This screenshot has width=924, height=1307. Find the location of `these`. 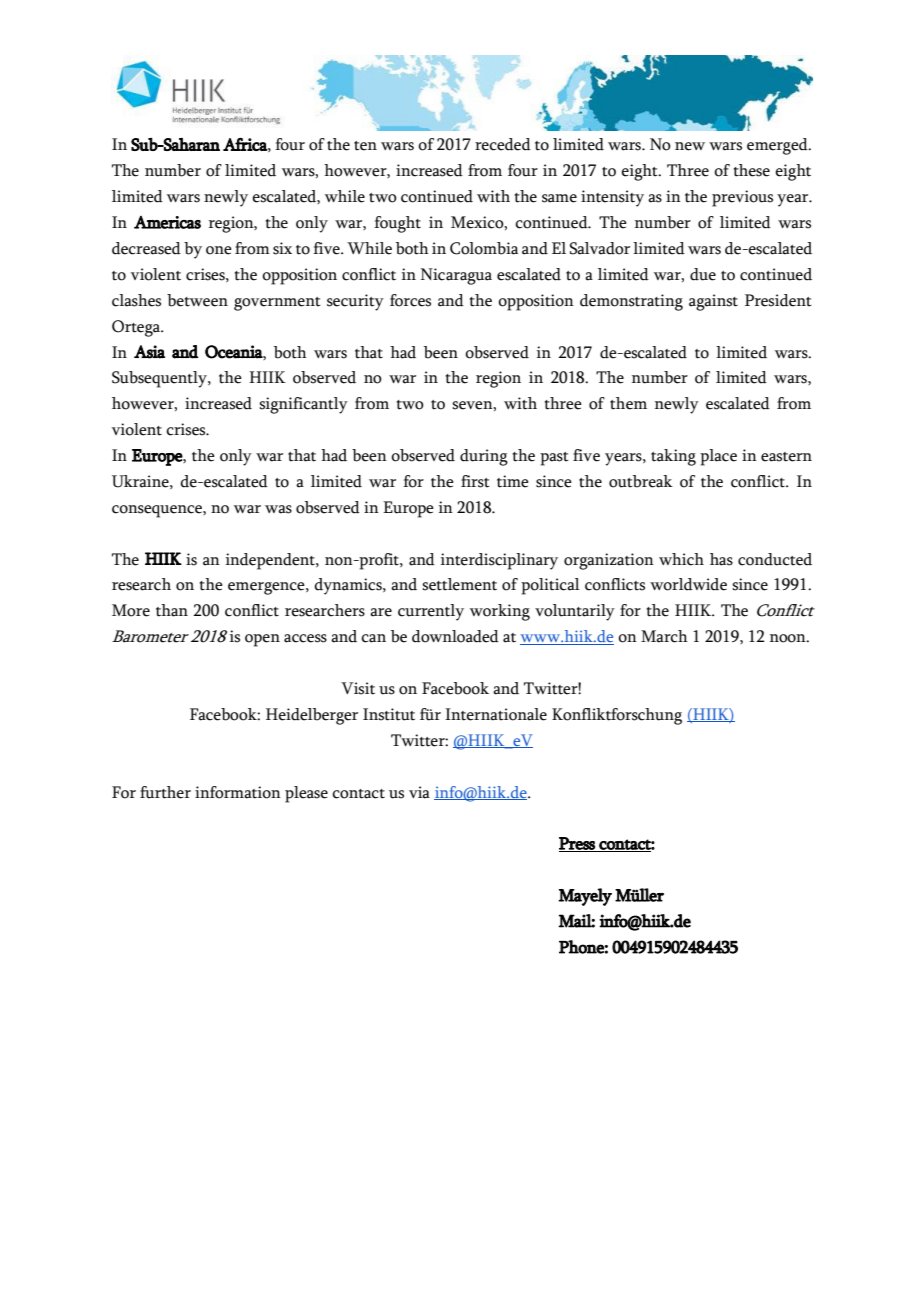

these is located at coordinates (752, 170).
